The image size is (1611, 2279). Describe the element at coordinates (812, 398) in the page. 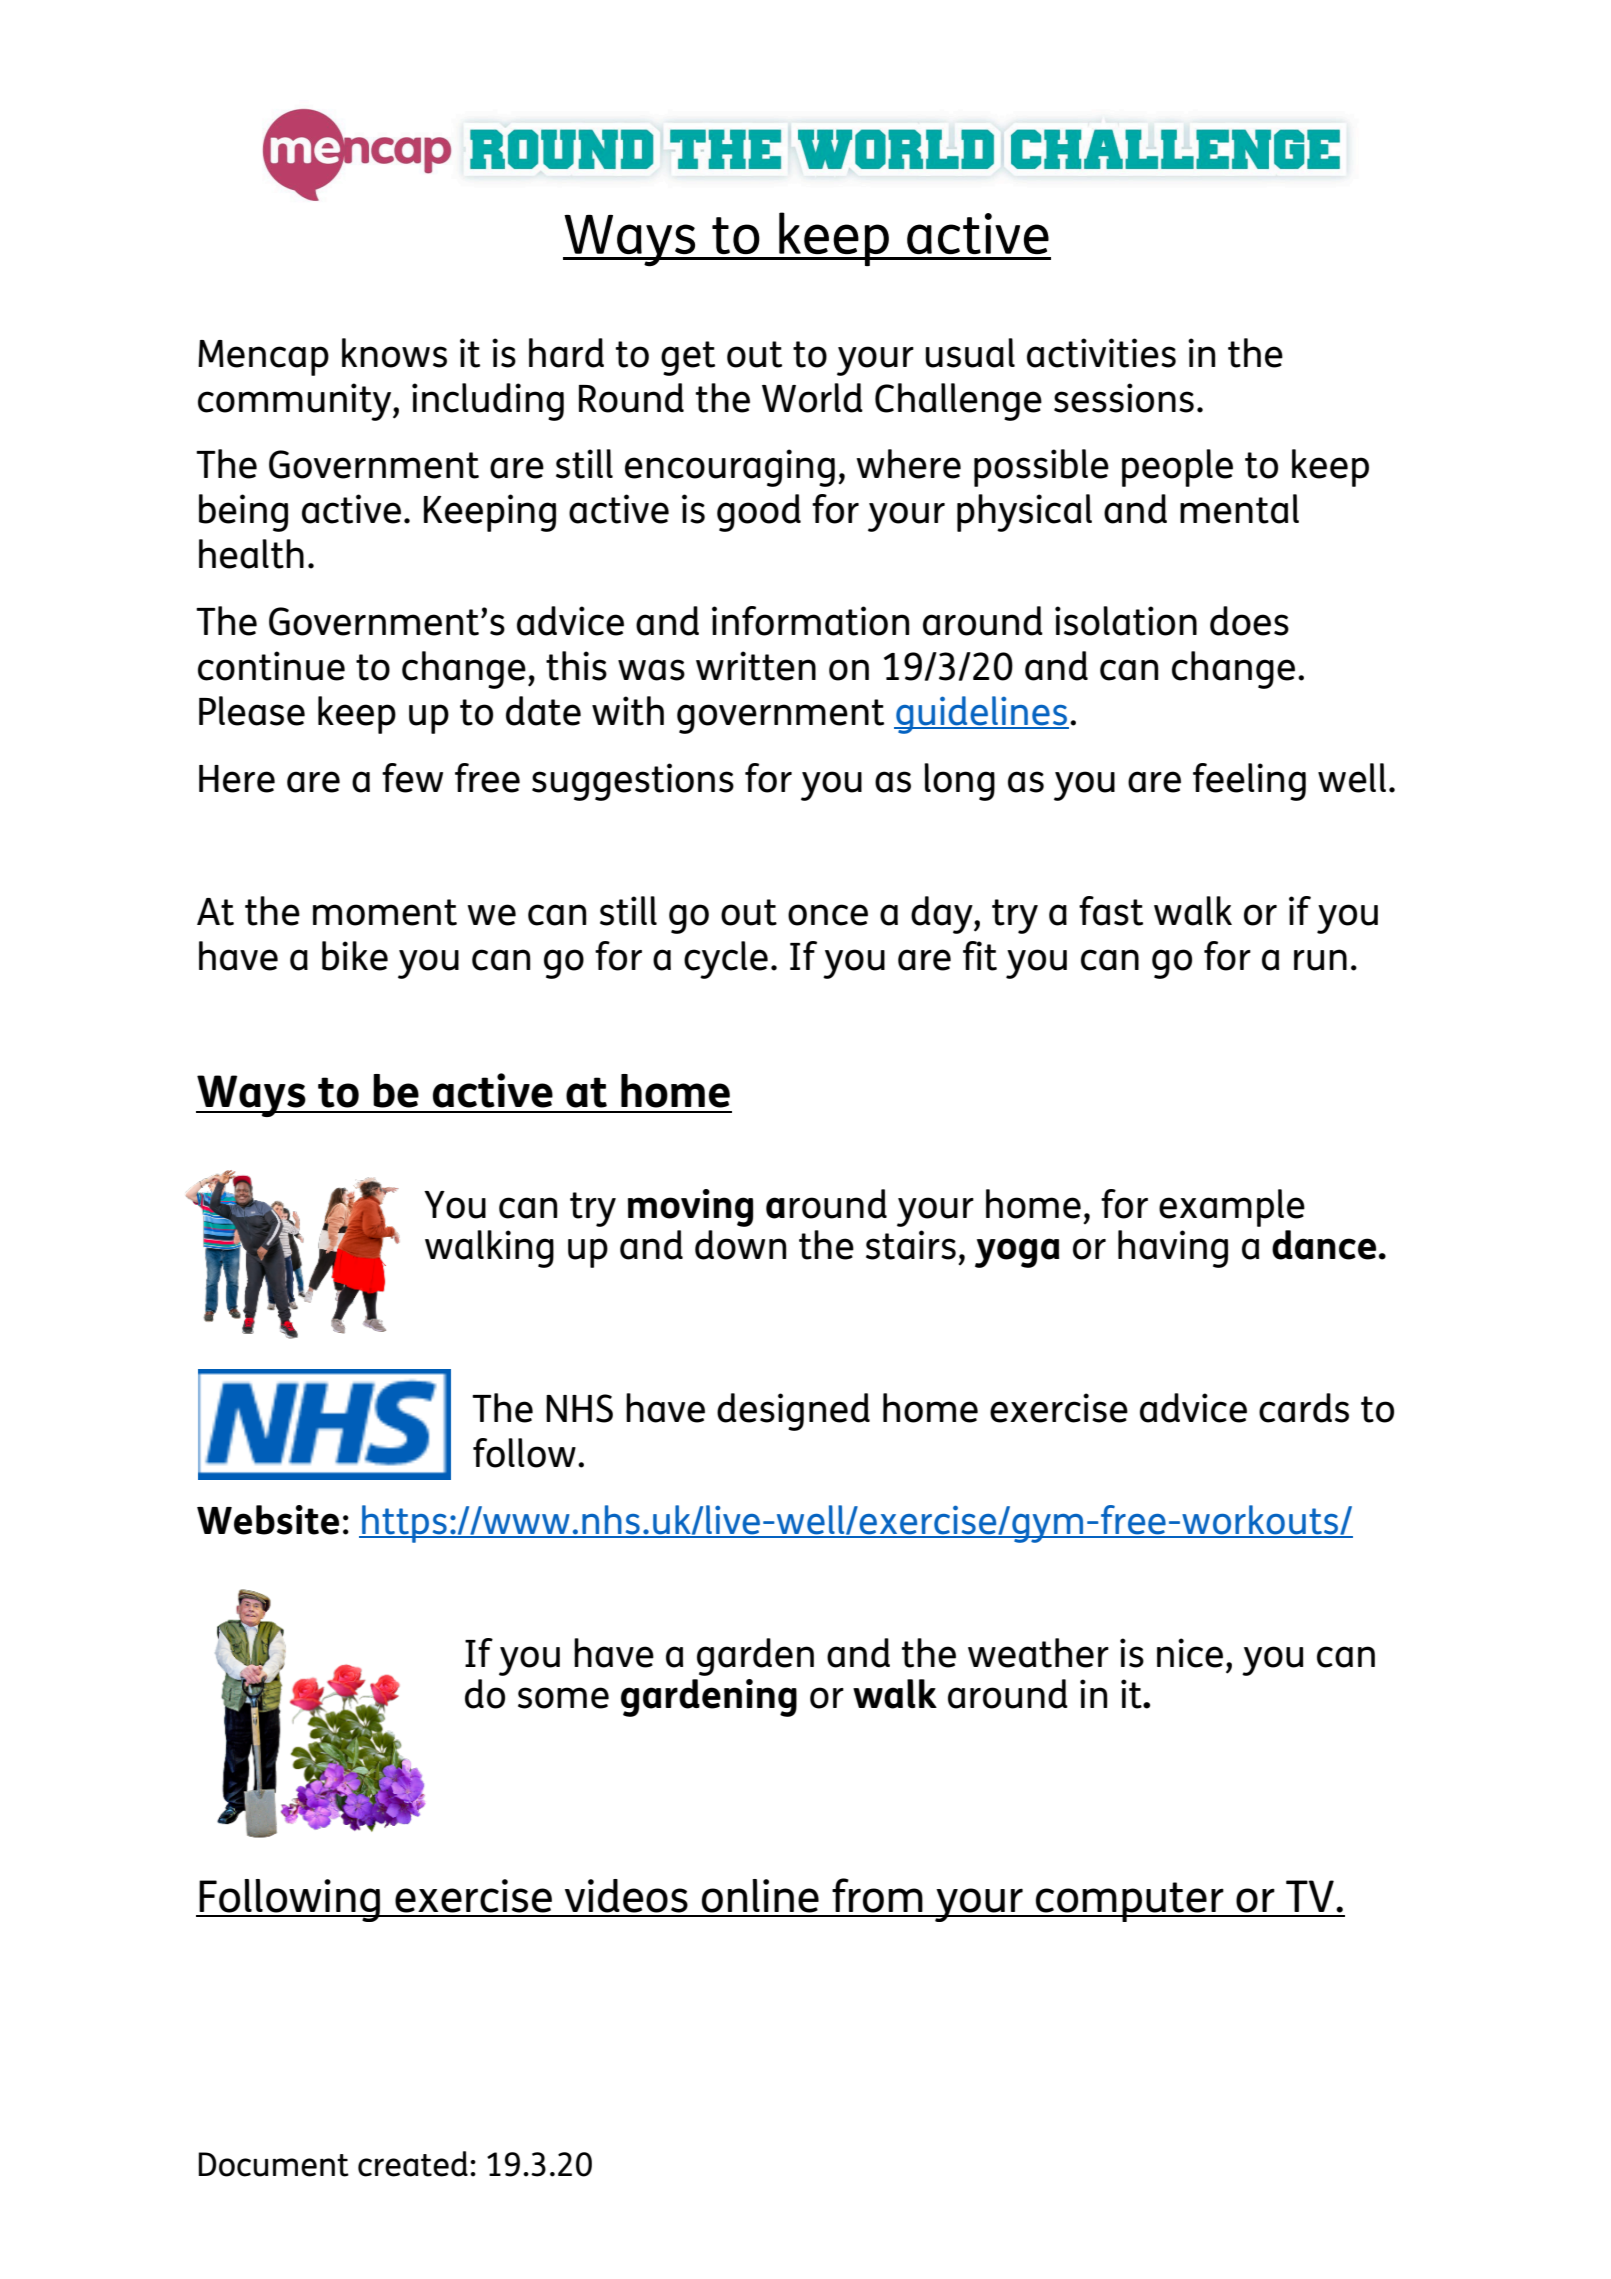

I see `World` at that location.
